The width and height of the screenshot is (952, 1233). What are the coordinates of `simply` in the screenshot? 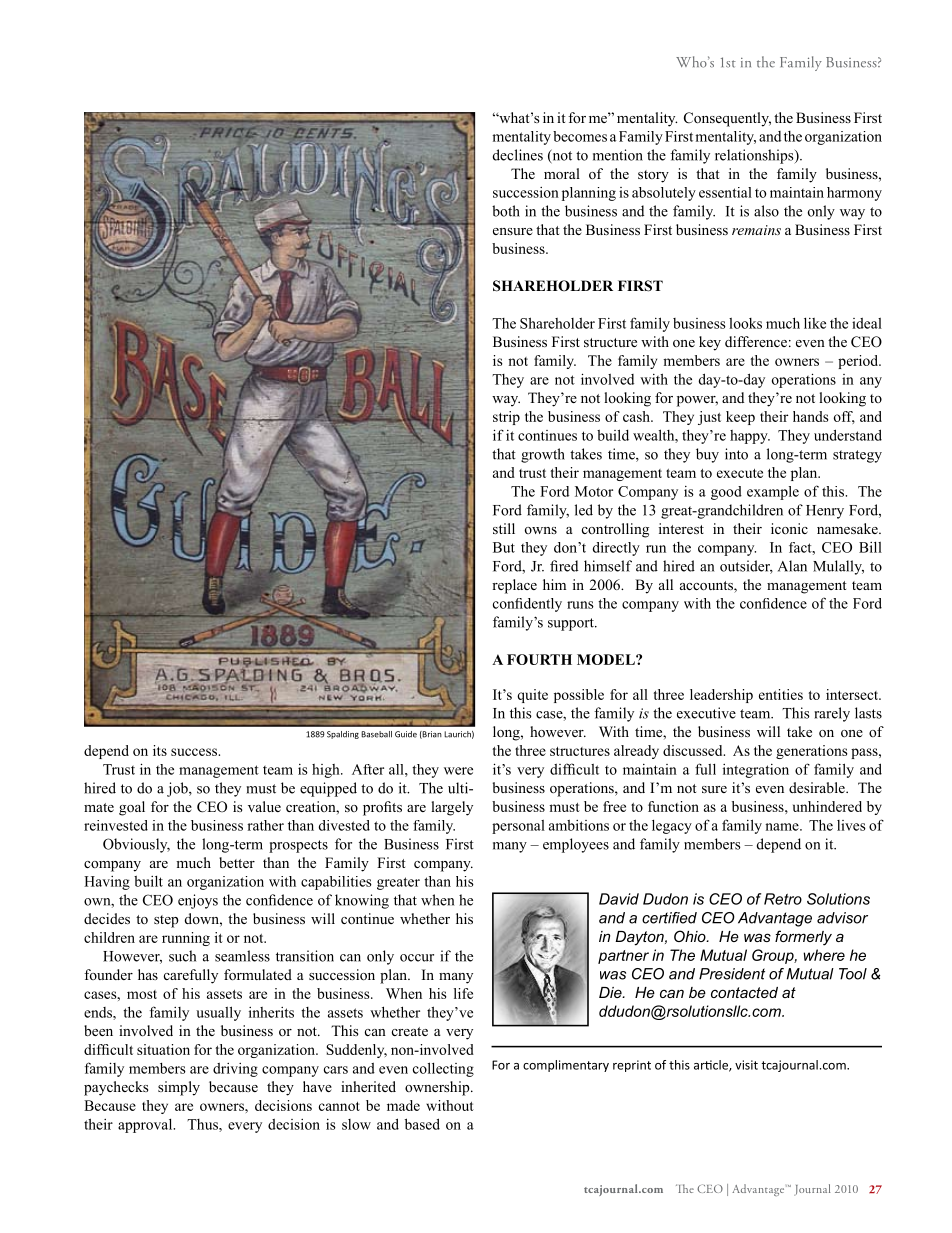 It's located at (179, 1088).
